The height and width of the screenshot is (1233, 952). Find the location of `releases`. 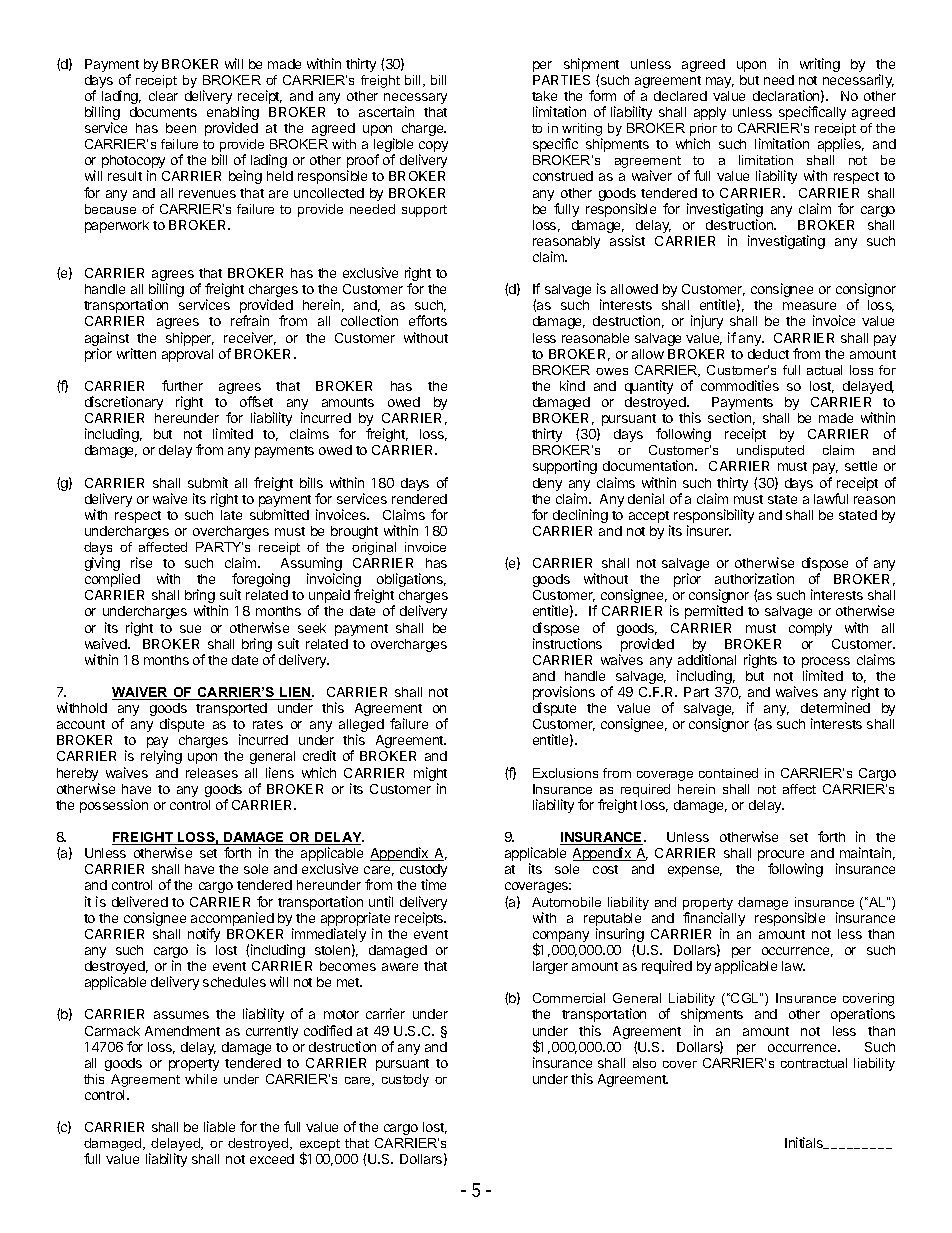

releases is located at coordinates (212, 773).
